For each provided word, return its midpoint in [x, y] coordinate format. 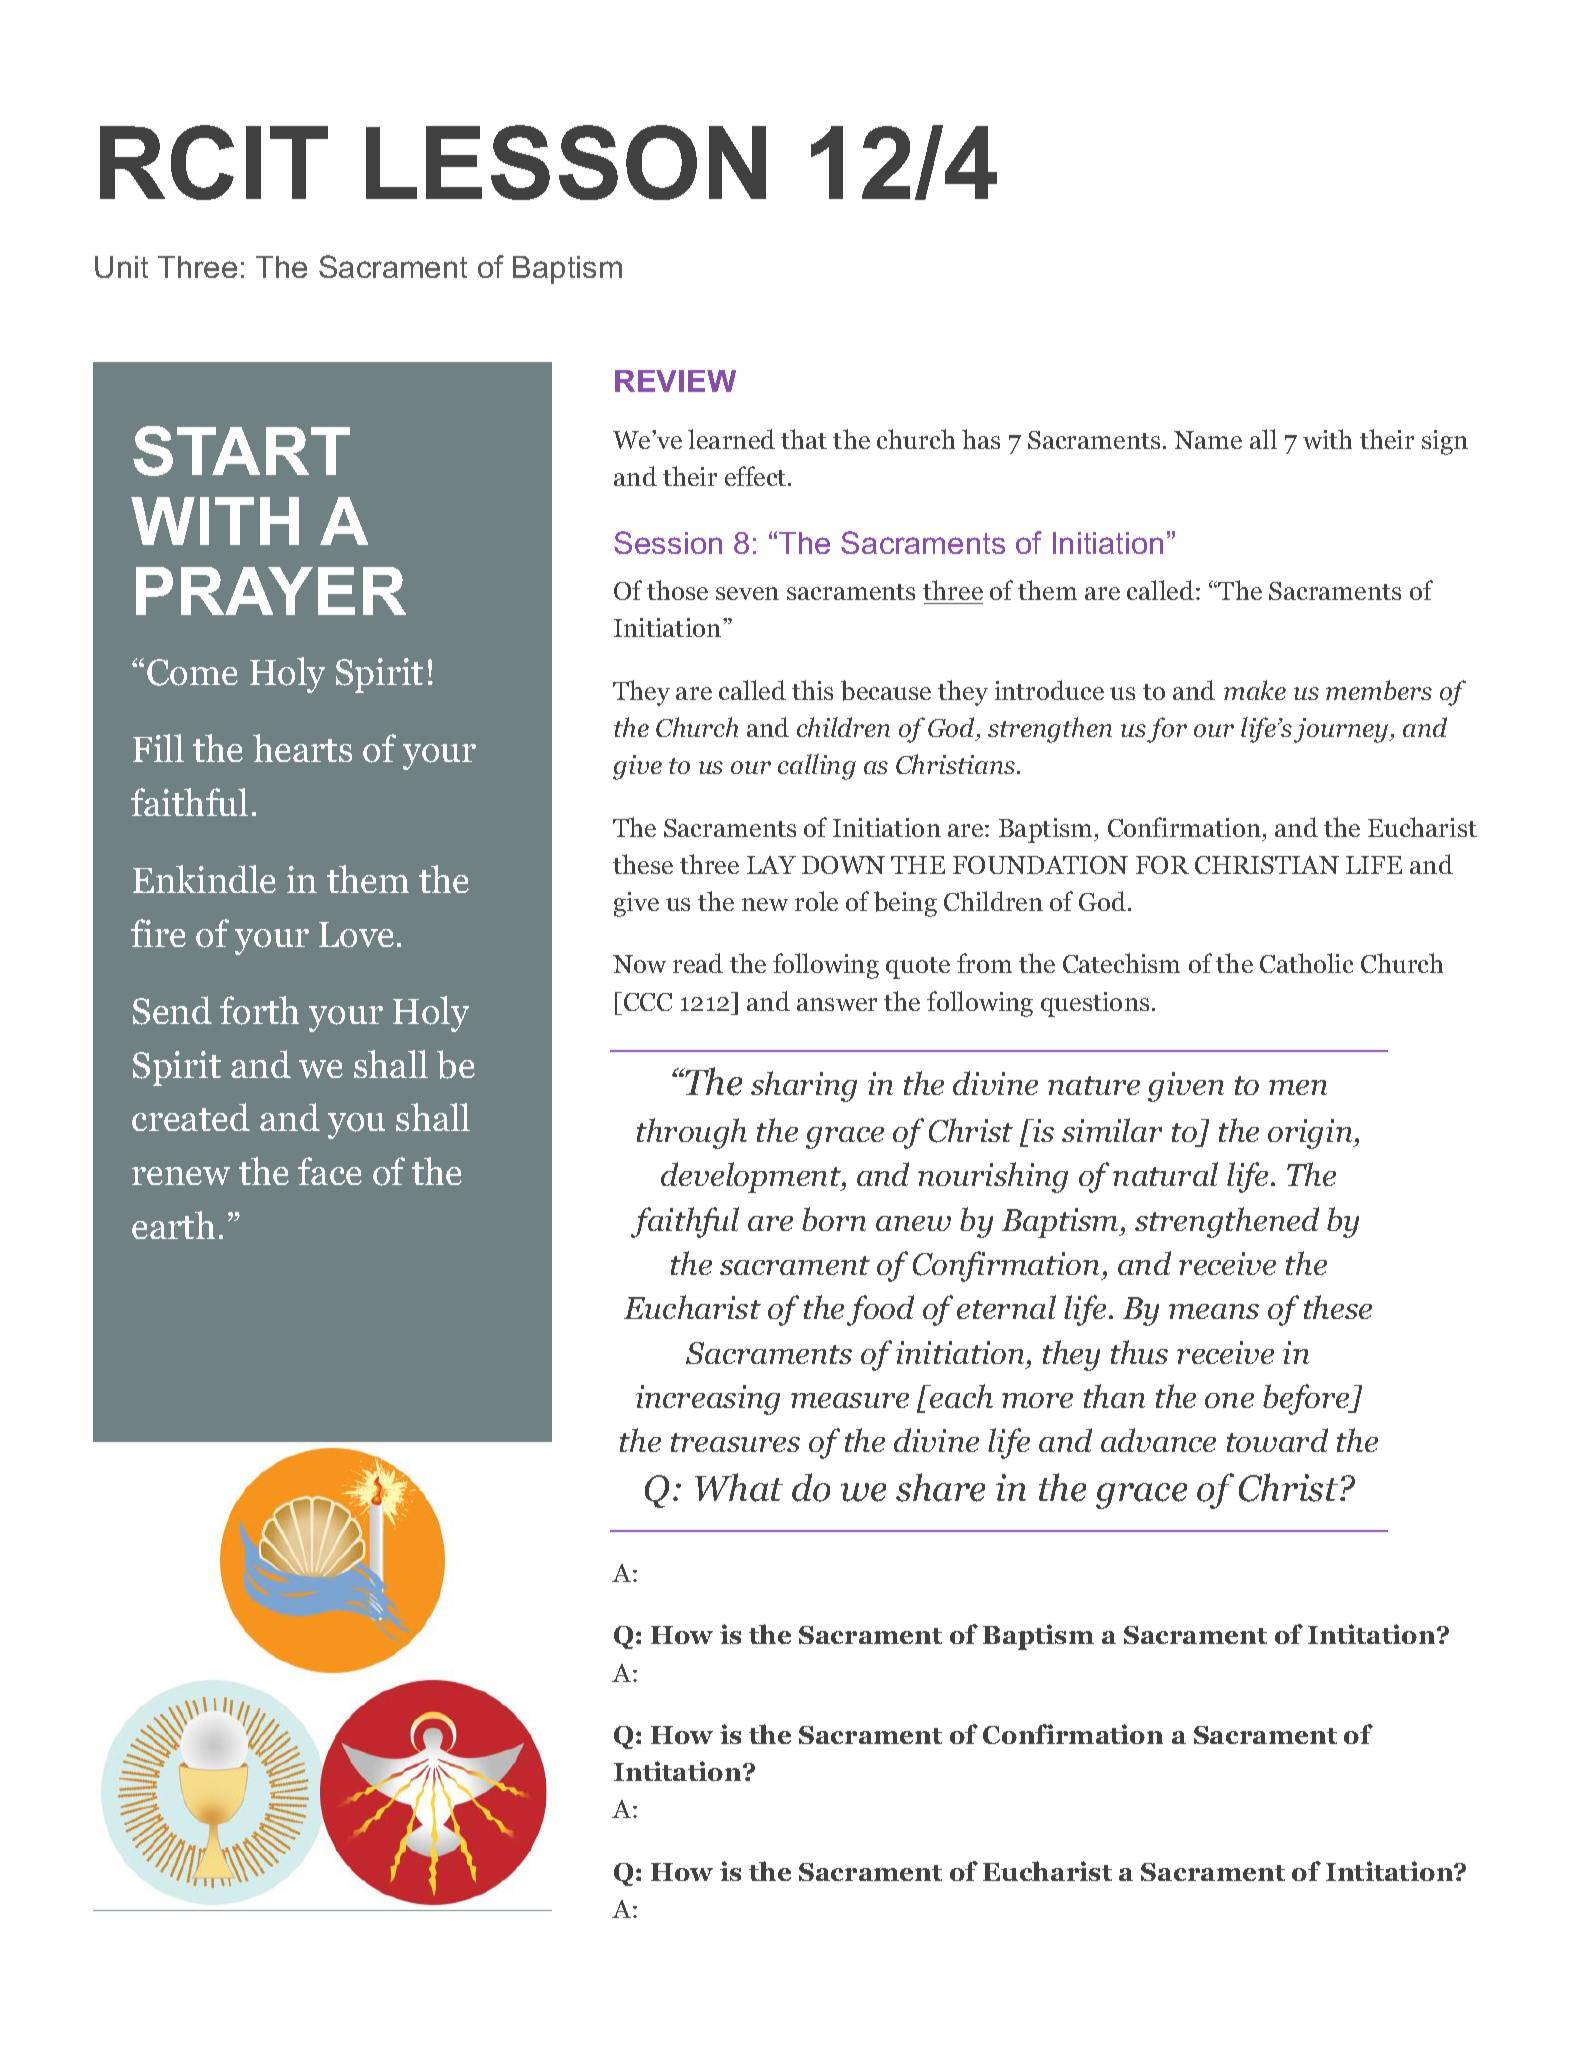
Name [1208, 440]
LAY [771, 865]
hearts [302, 748]
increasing [708, 1400]
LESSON [566, 162]
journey [1342, 730]
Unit [121, 267]
